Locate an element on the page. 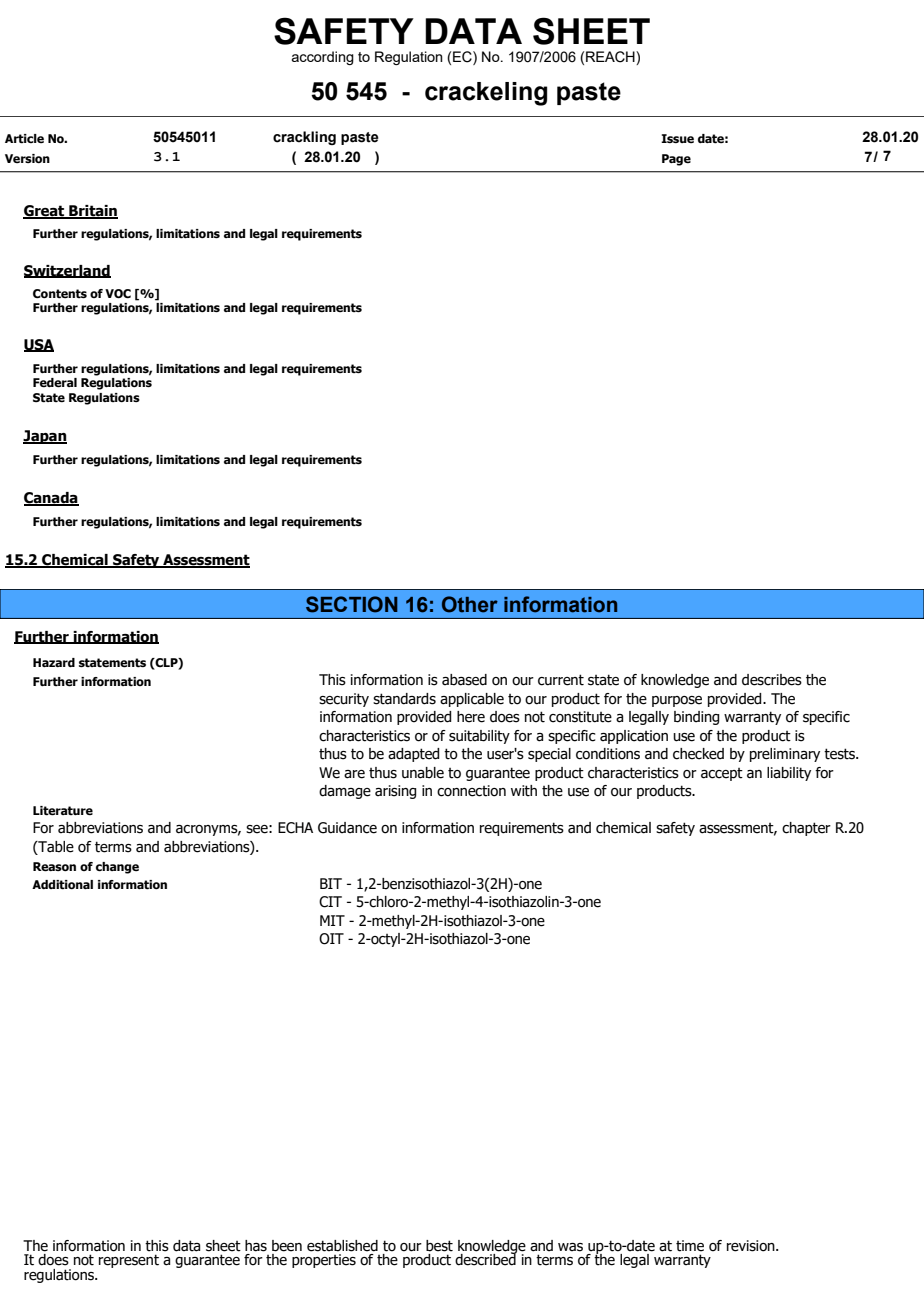  change is located at coordinates (117, 868).
